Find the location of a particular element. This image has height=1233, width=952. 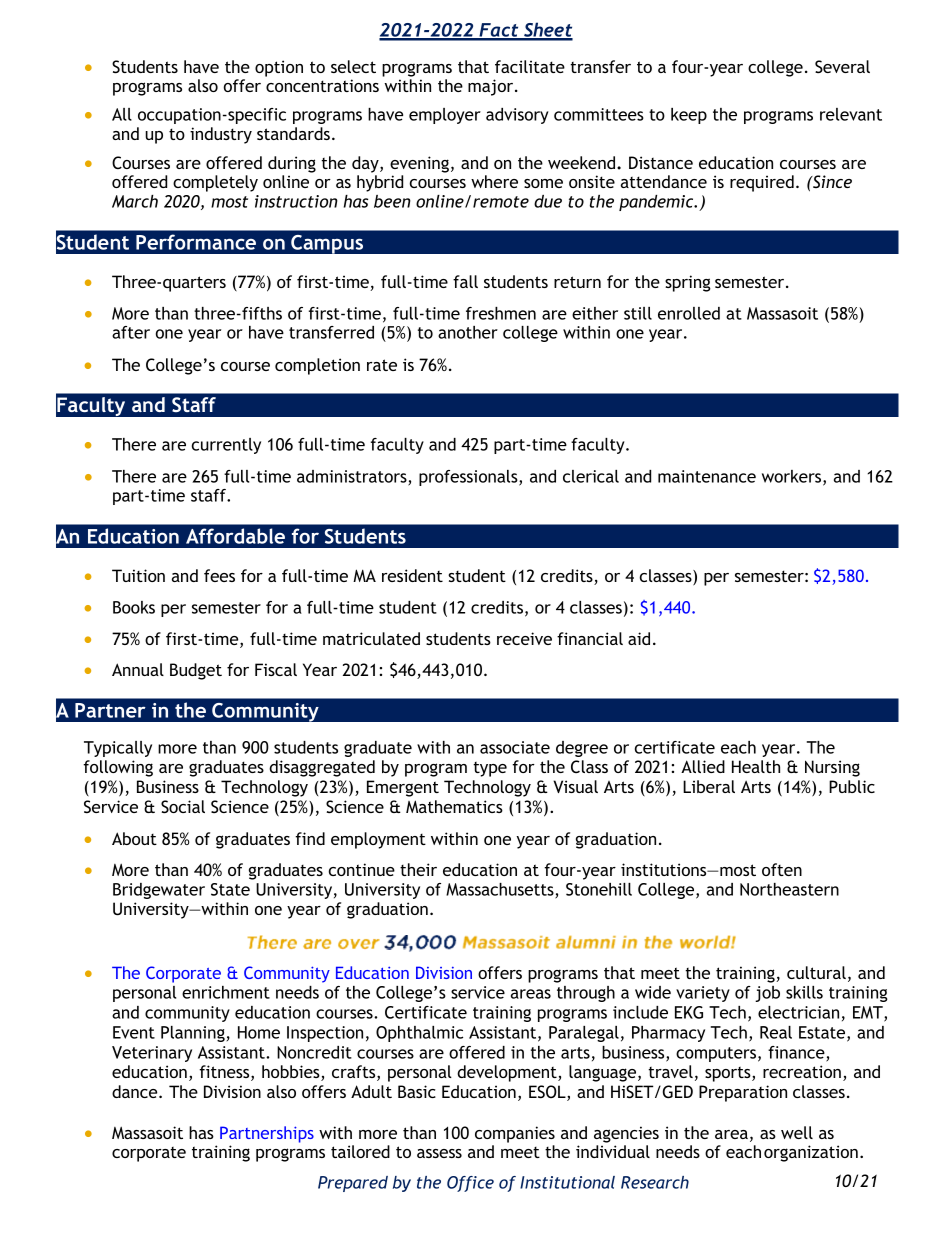

industry is located at coordinates (221, 135).
